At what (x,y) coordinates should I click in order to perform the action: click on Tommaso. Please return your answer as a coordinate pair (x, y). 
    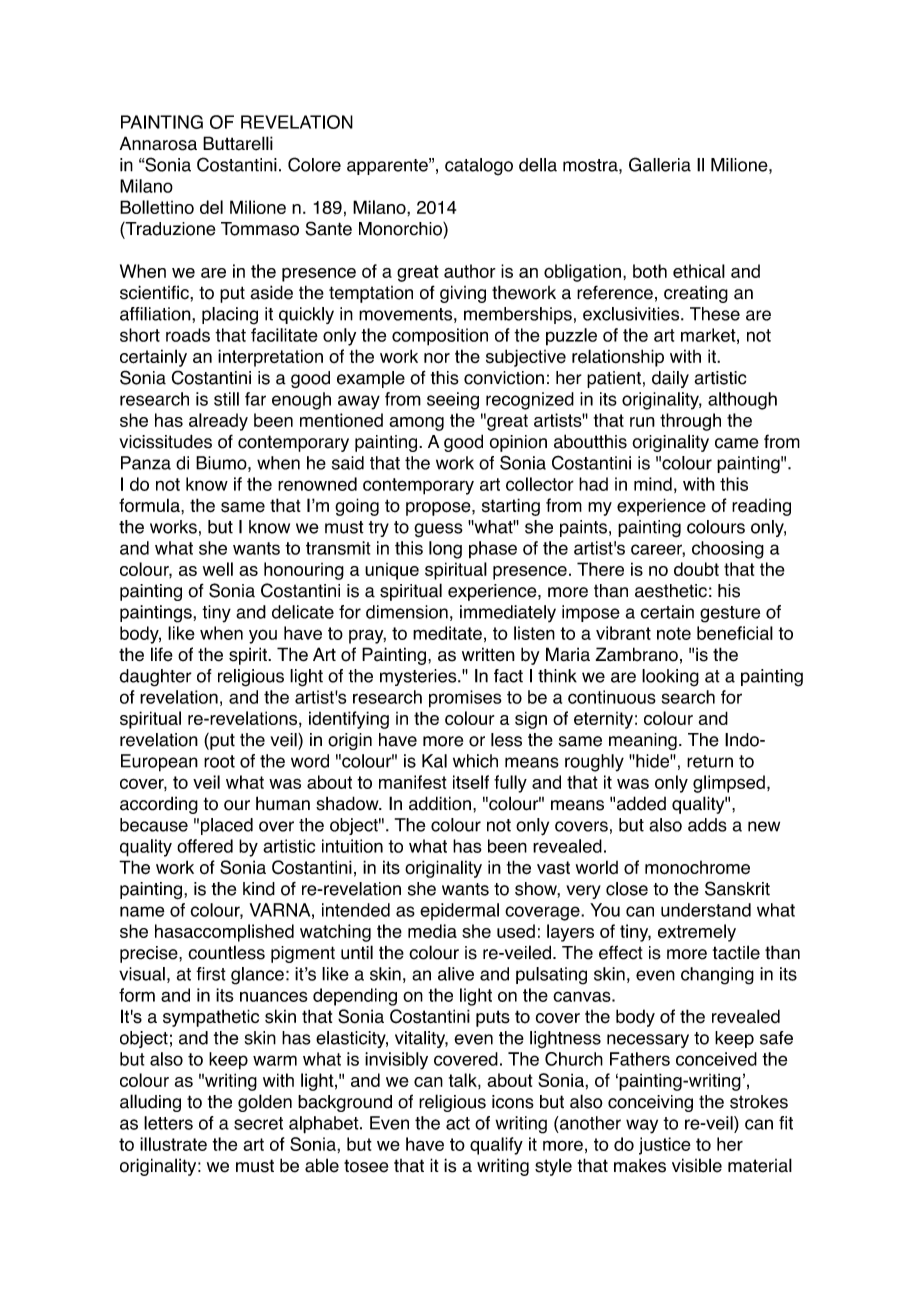
    Looking at the image, I should click on (260, 229).
